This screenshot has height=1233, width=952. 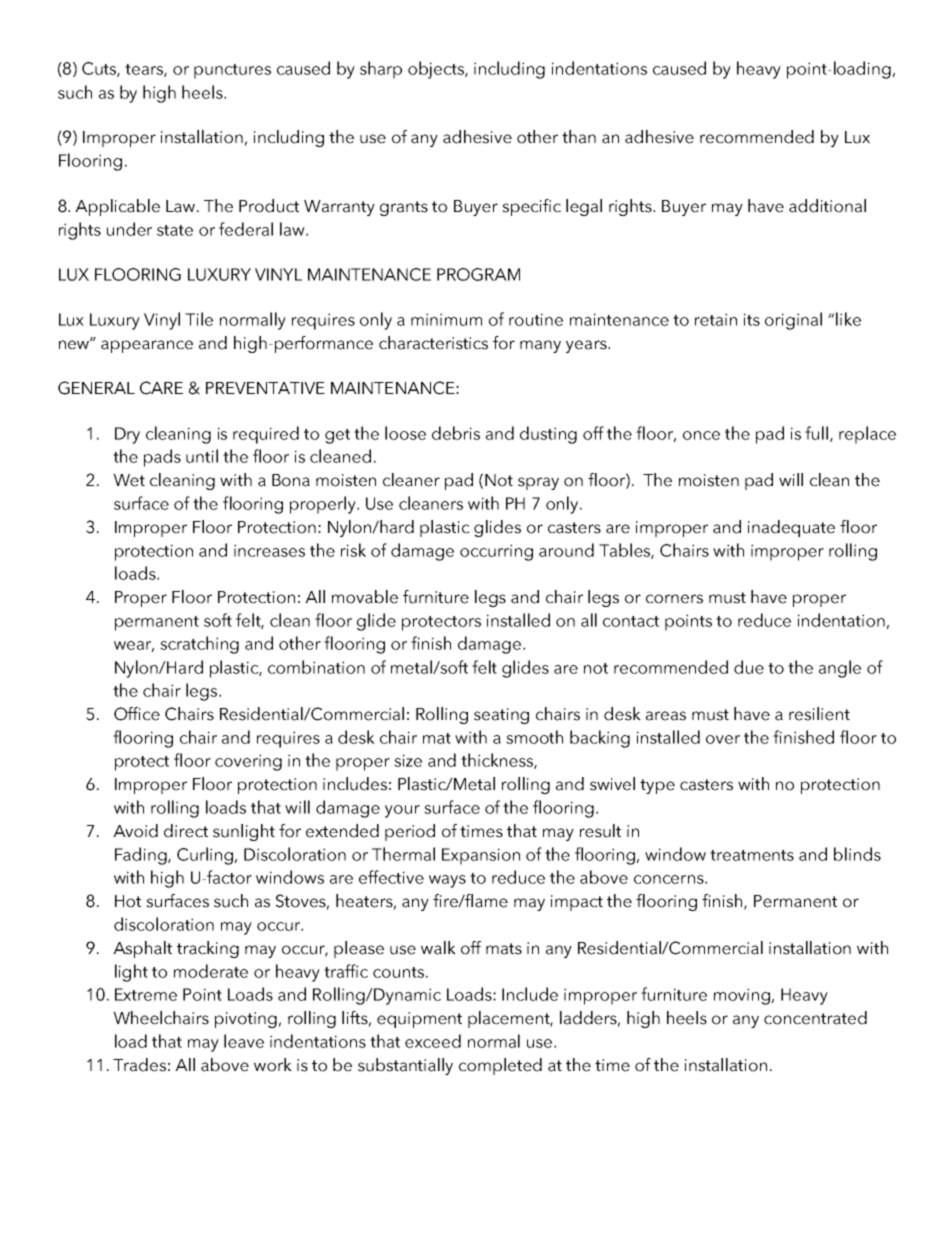 I want to click on leave, so click(x=244, y=1041).
